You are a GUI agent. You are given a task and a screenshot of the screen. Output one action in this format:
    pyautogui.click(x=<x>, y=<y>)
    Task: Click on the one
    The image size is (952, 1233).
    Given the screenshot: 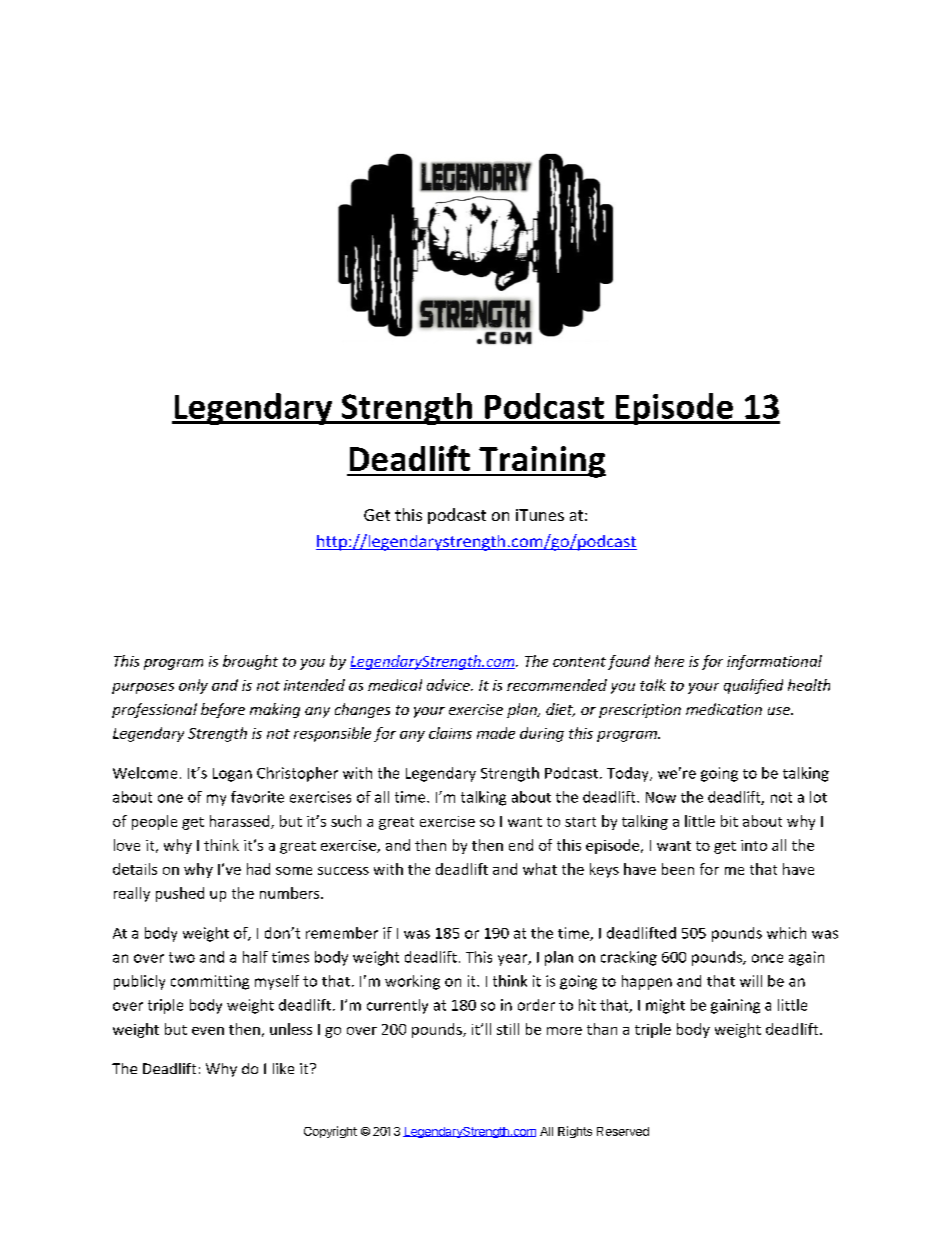 What is the action you would take?
    pyautogui.click(x=170, y=798)
